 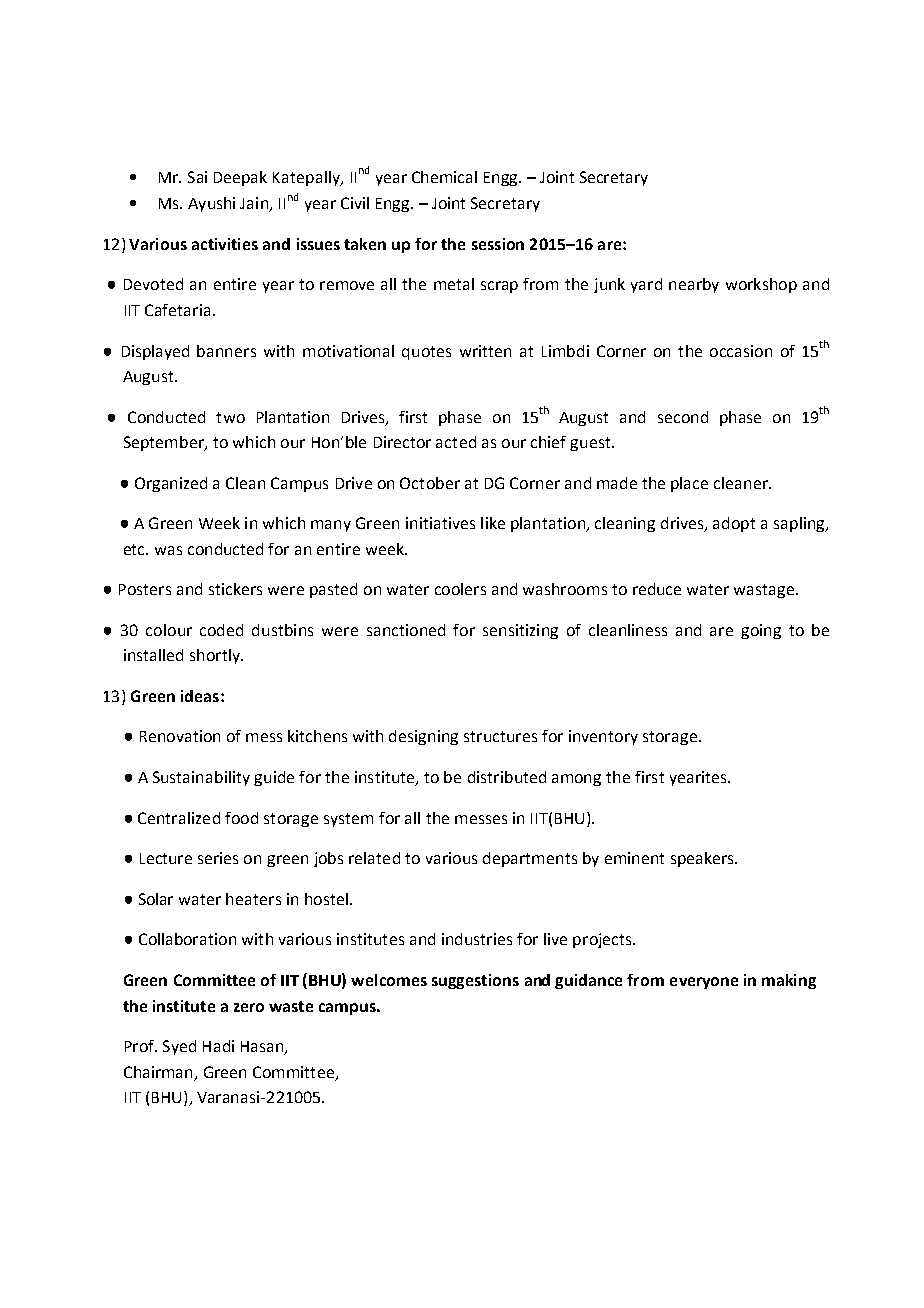 What do you see at coordinates (444, 177) in the page?
I see `Chemical` at bounding box center [444, 177].
